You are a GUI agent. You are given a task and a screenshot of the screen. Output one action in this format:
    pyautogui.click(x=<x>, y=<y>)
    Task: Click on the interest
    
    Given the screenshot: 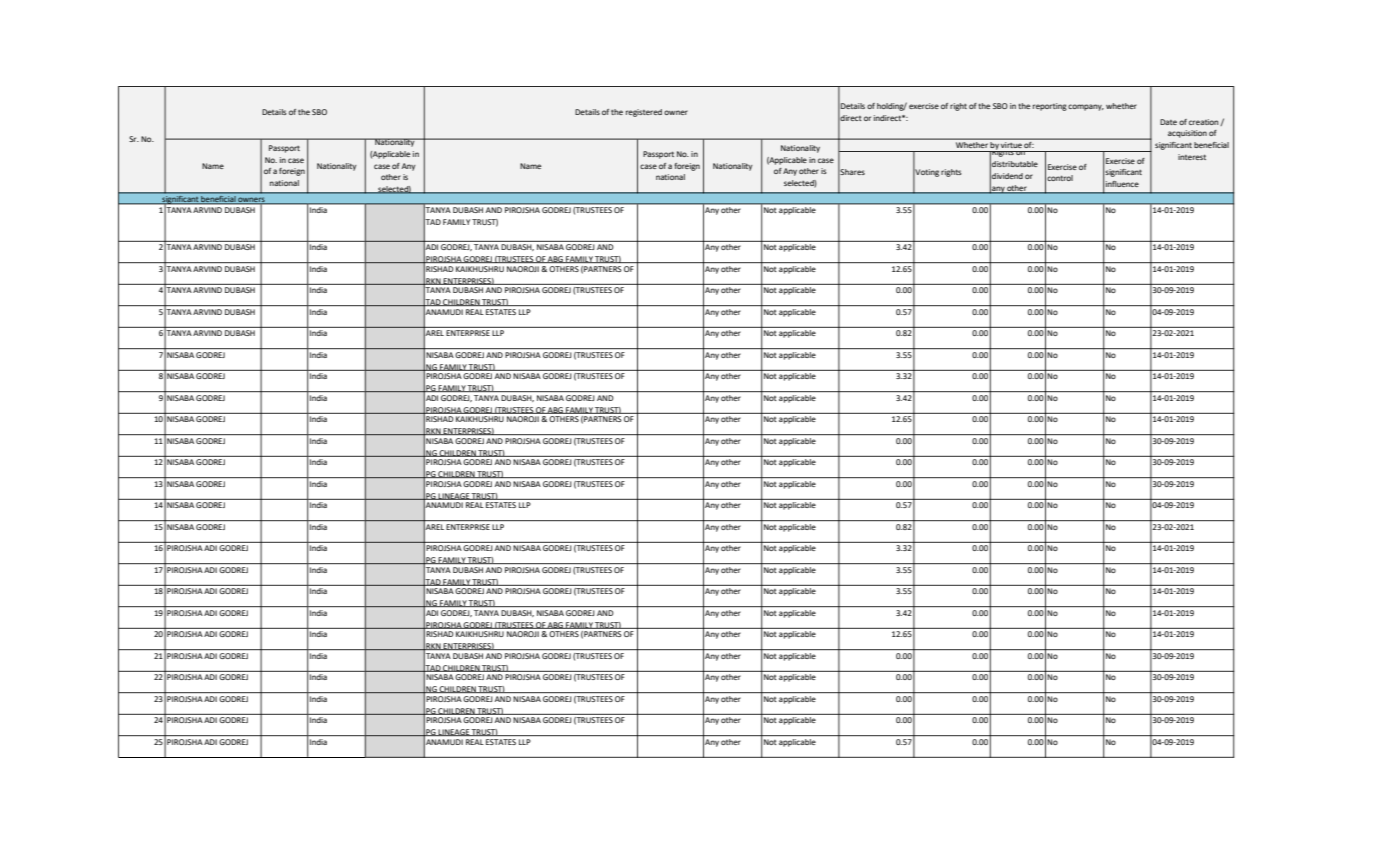 What is the action you would take?
    pyautogui.click(x=1192, y=157)
